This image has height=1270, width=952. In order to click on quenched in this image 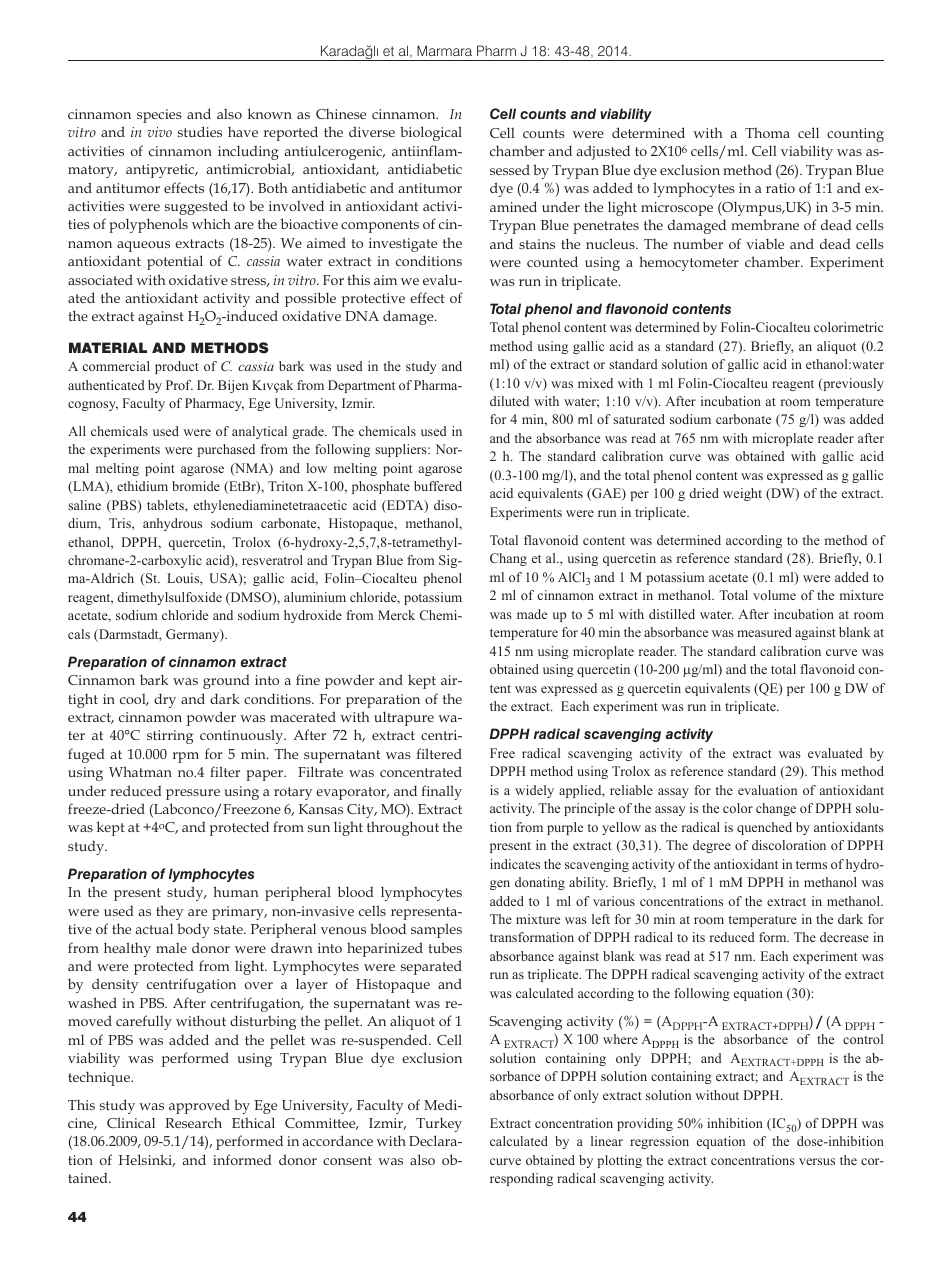, I will do `click(764, 828)`.
